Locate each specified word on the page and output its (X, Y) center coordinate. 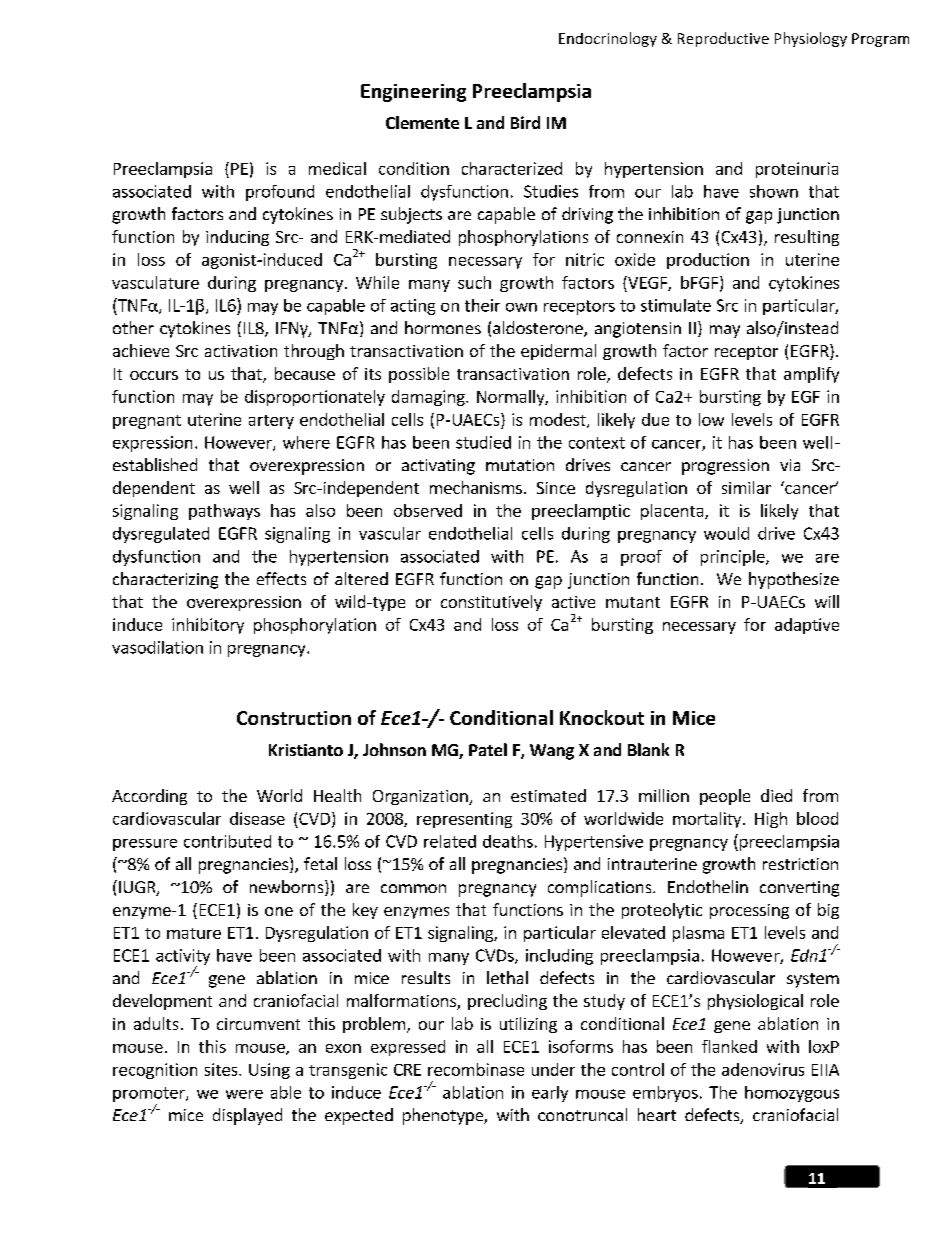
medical (337, 168)
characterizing (165, 580)
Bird (525, 122)
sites (222, 1069)
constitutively (491, 603)
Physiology (811, 39)
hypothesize (794, 580)
